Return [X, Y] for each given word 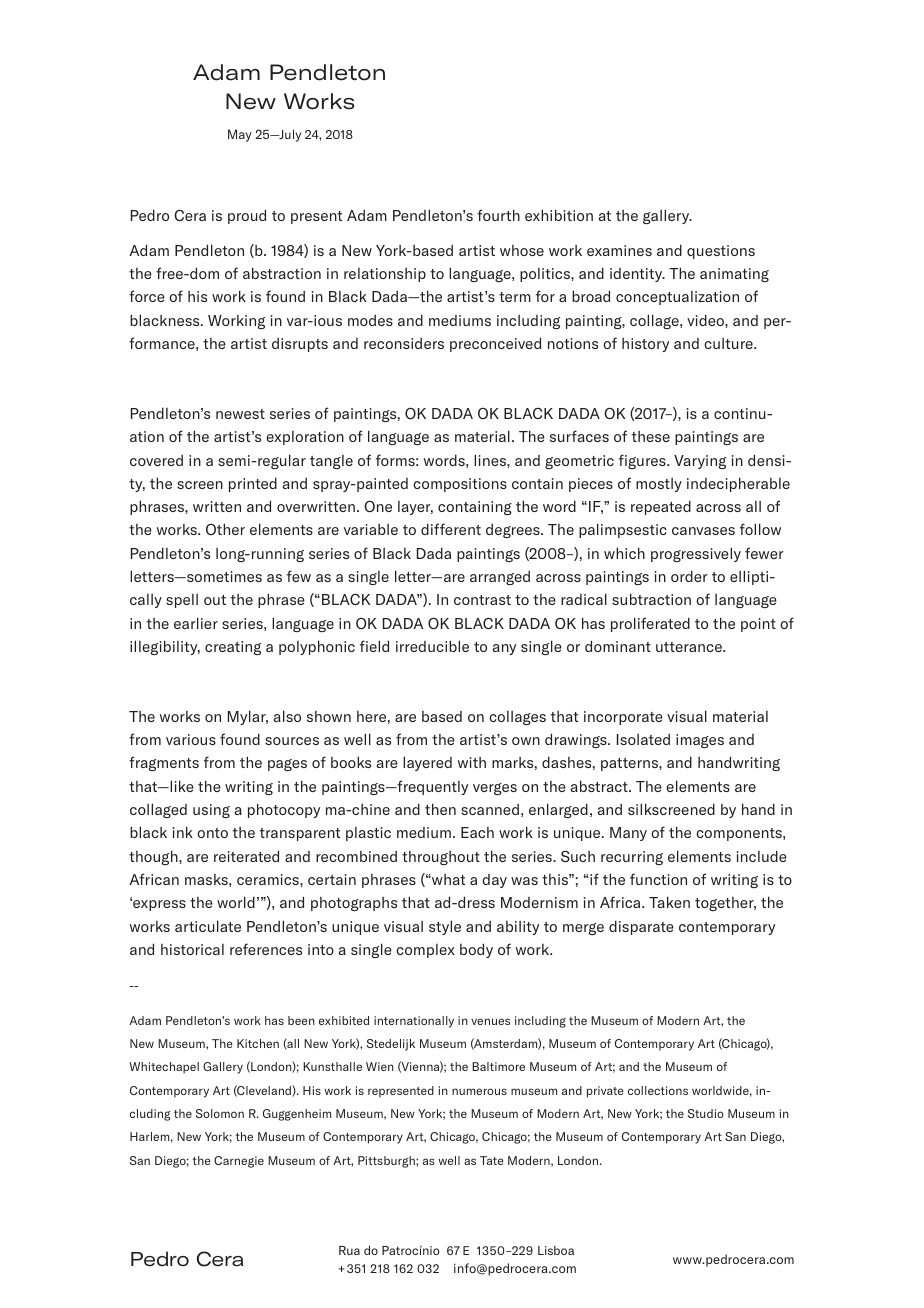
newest [240, 414]
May [240, 135]
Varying [700, 462]
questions [721, 252]
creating [233, 648]
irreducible [432, 646]
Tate [492, 1160]
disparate [641, 927]
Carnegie [239, 1162]
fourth [498, 215]
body [476, 950]
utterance [690, 647]
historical [192, 949]
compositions [460, 485]
